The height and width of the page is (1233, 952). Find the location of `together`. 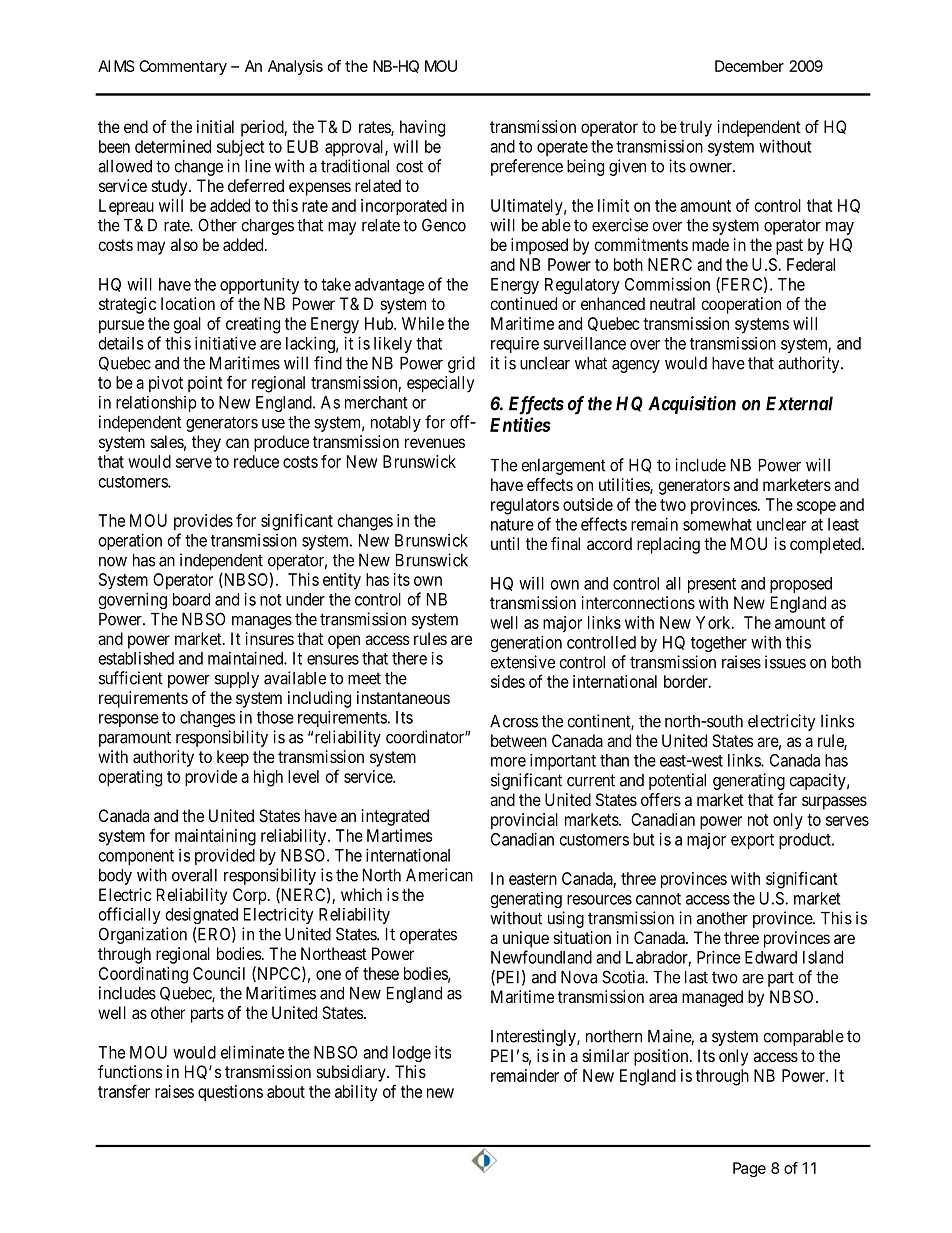

together is located at coordinates (719, 644).
